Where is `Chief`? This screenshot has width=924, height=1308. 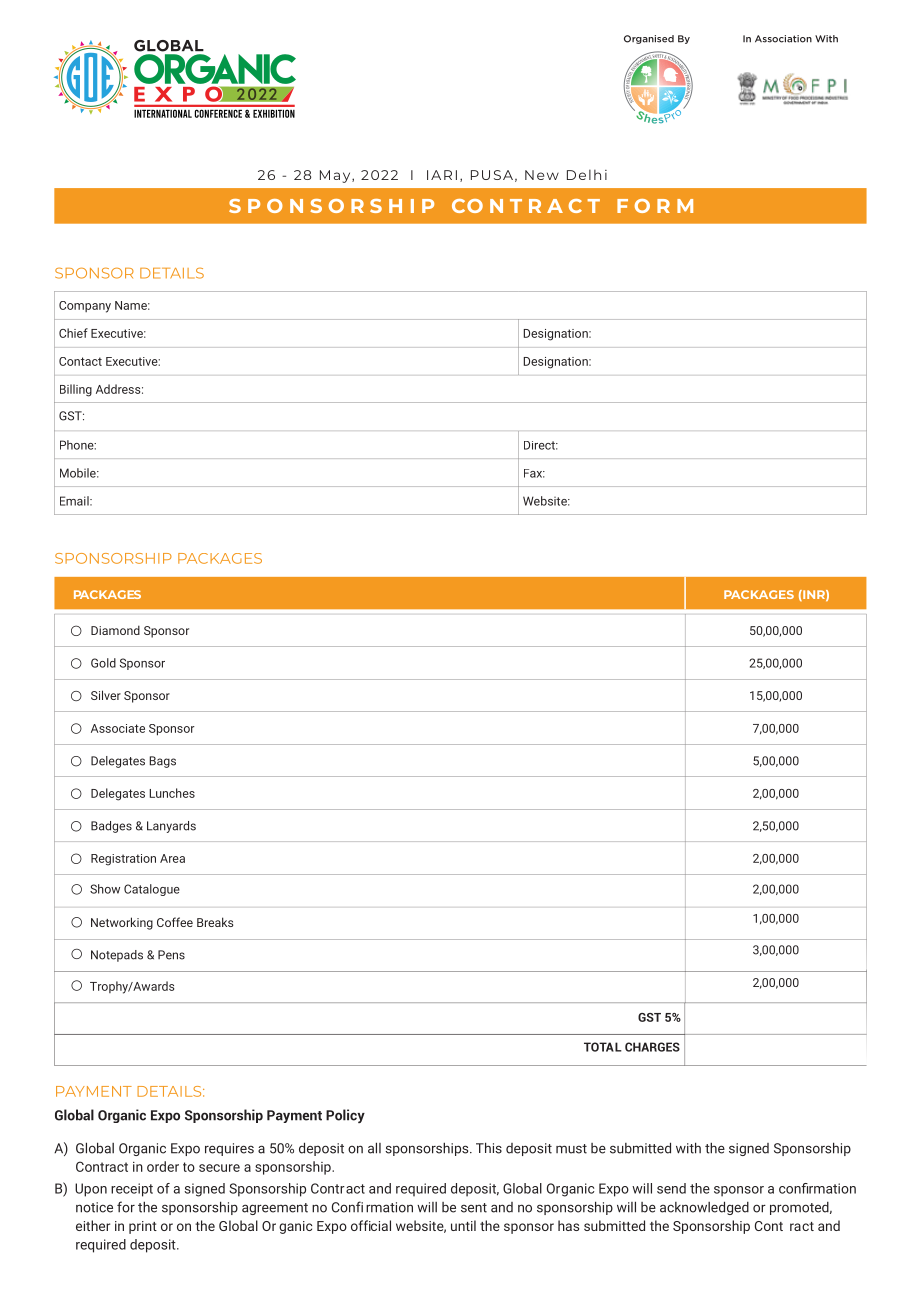
Chief is located at coordinates (73, 333).
